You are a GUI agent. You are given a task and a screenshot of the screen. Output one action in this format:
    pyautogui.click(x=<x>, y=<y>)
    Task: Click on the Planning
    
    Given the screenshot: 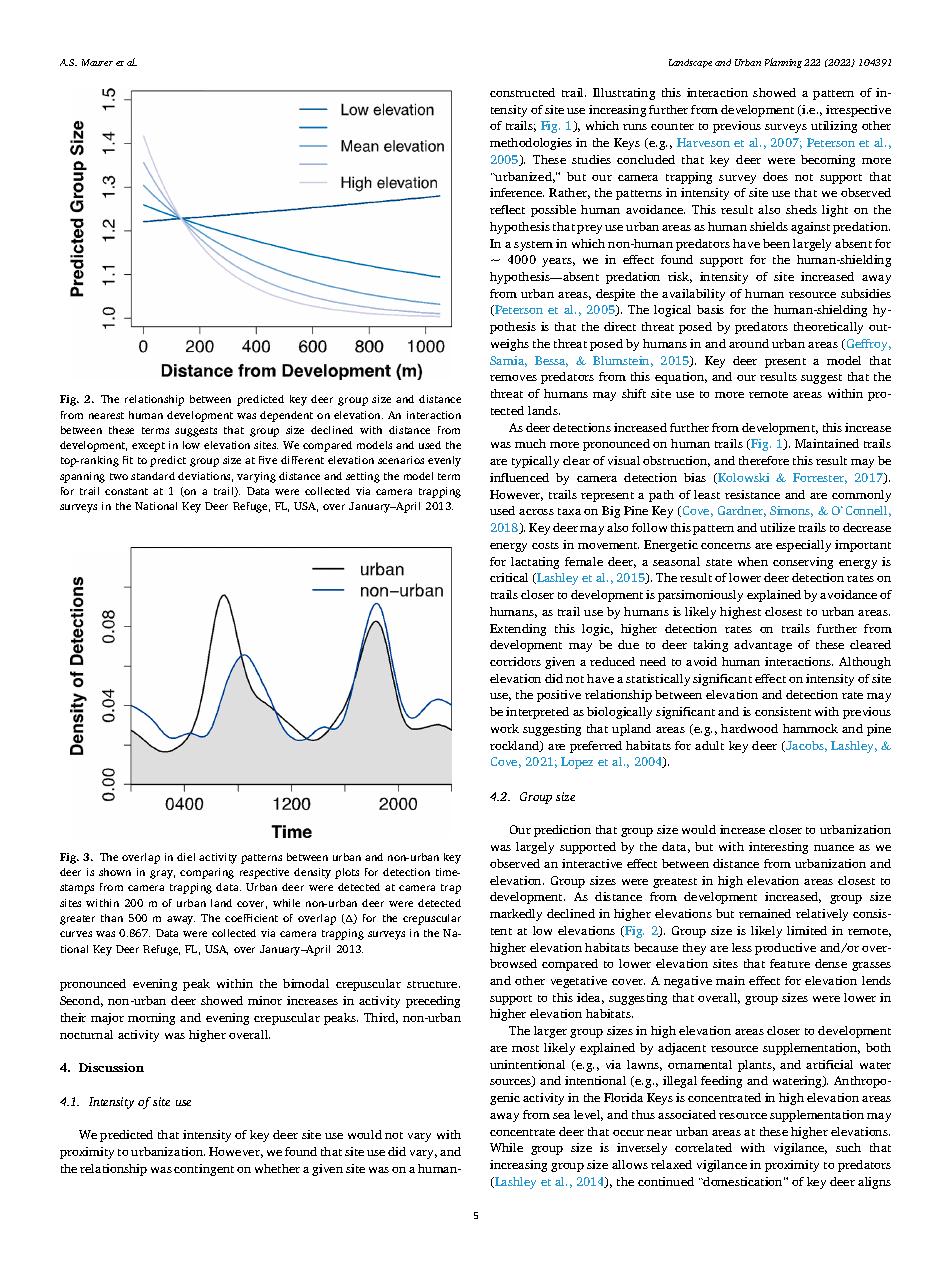 What is the action you would take?
    pyautogui.click(x=783, y=63)
